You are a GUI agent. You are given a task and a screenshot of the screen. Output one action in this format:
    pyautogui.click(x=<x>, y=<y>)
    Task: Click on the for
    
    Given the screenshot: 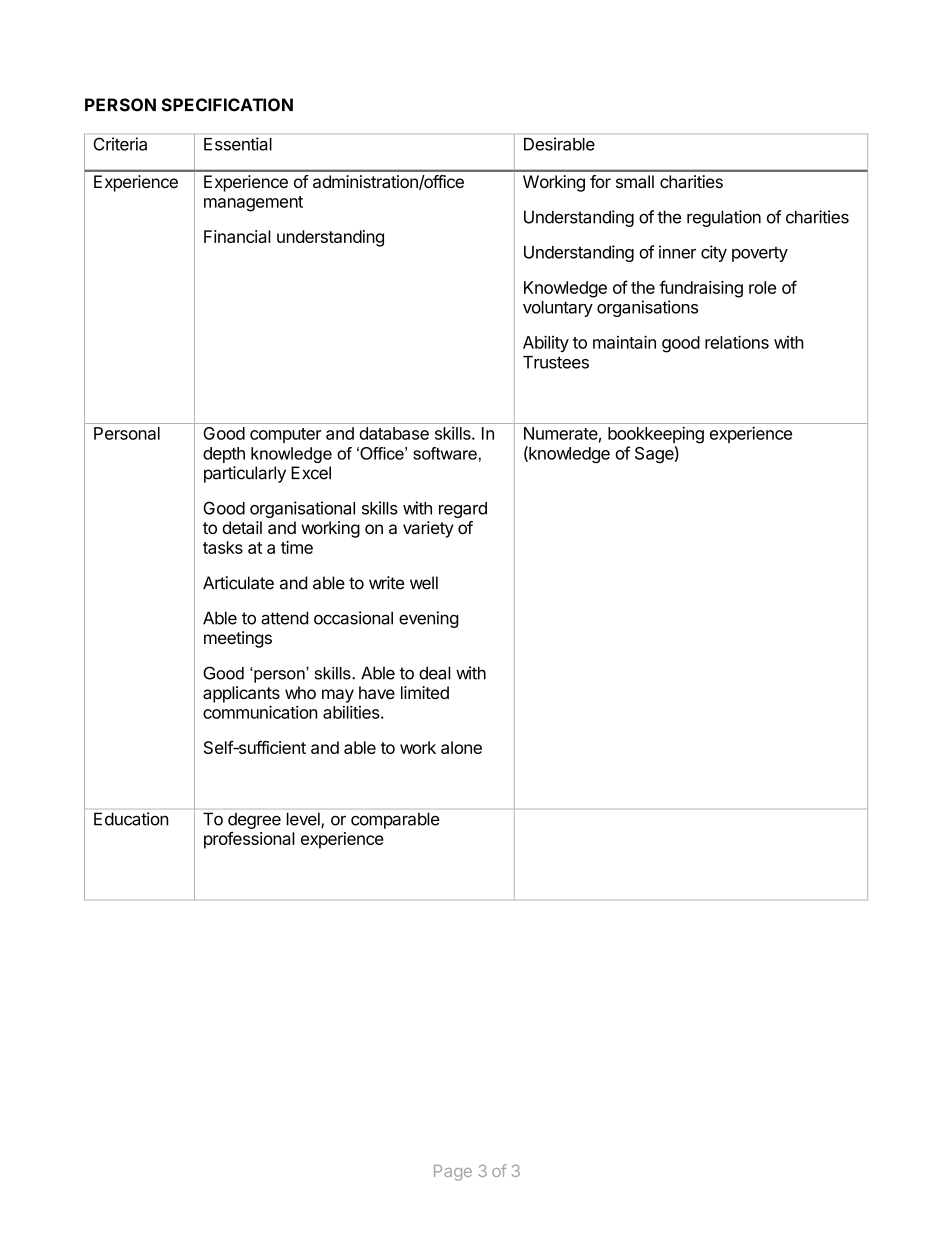 What is the action you would take?
    pyautogui.click(x=600, y=181)
